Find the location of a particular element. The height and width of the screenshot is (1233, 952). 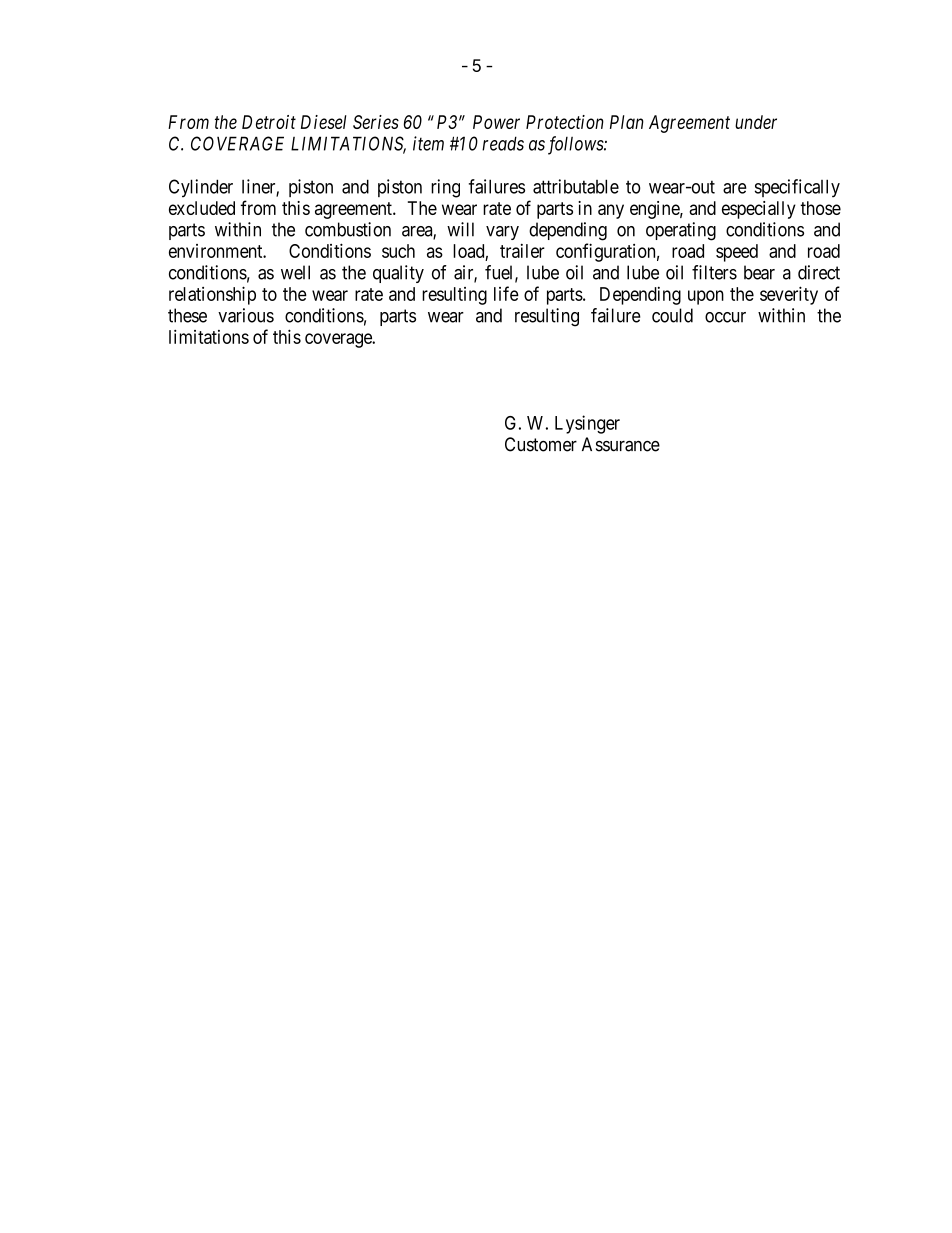

under is located at coordinates (756, 122).
